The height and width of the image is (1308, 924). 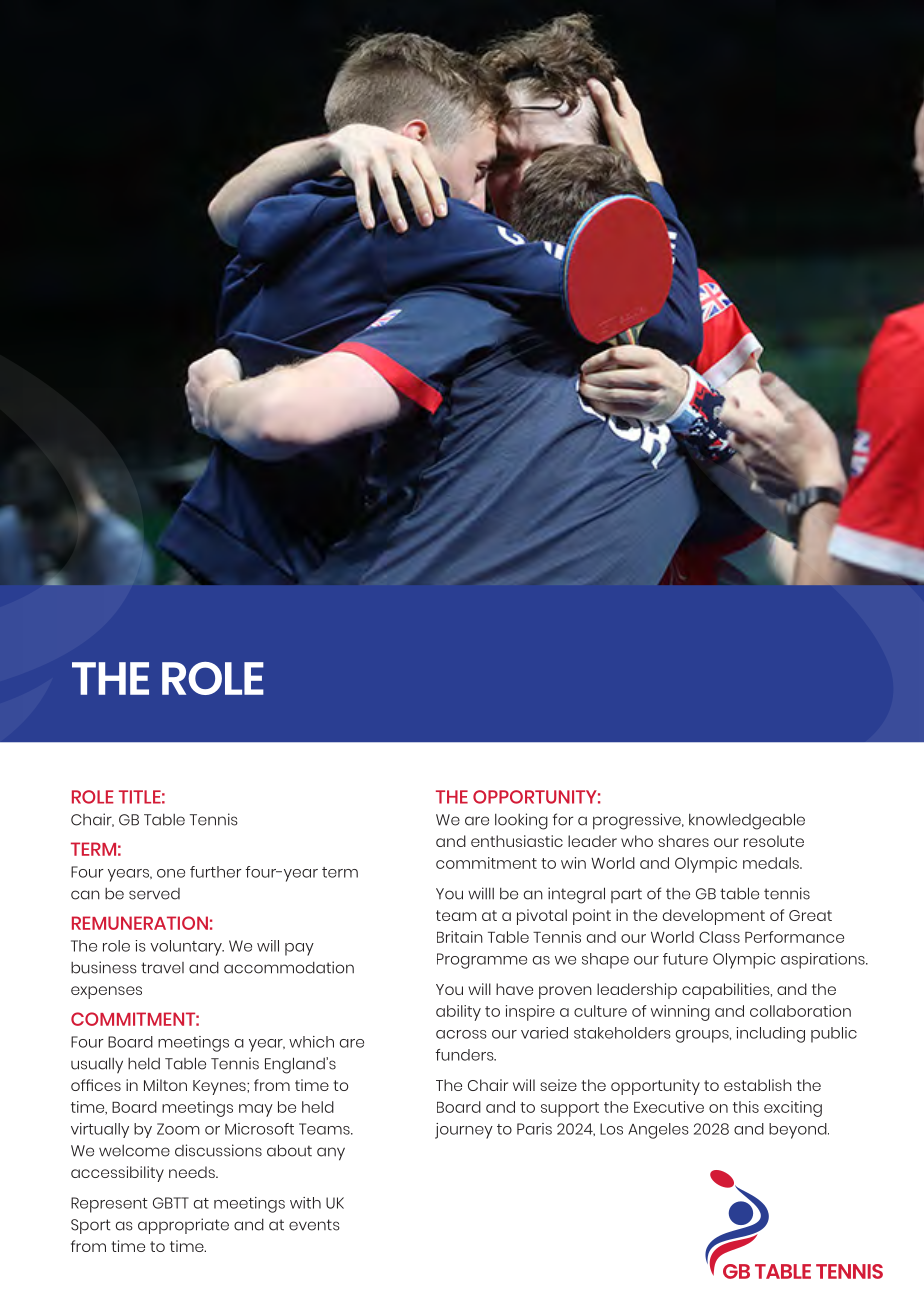 I want to click on enthusiastic, so click(x=517, y=841).
